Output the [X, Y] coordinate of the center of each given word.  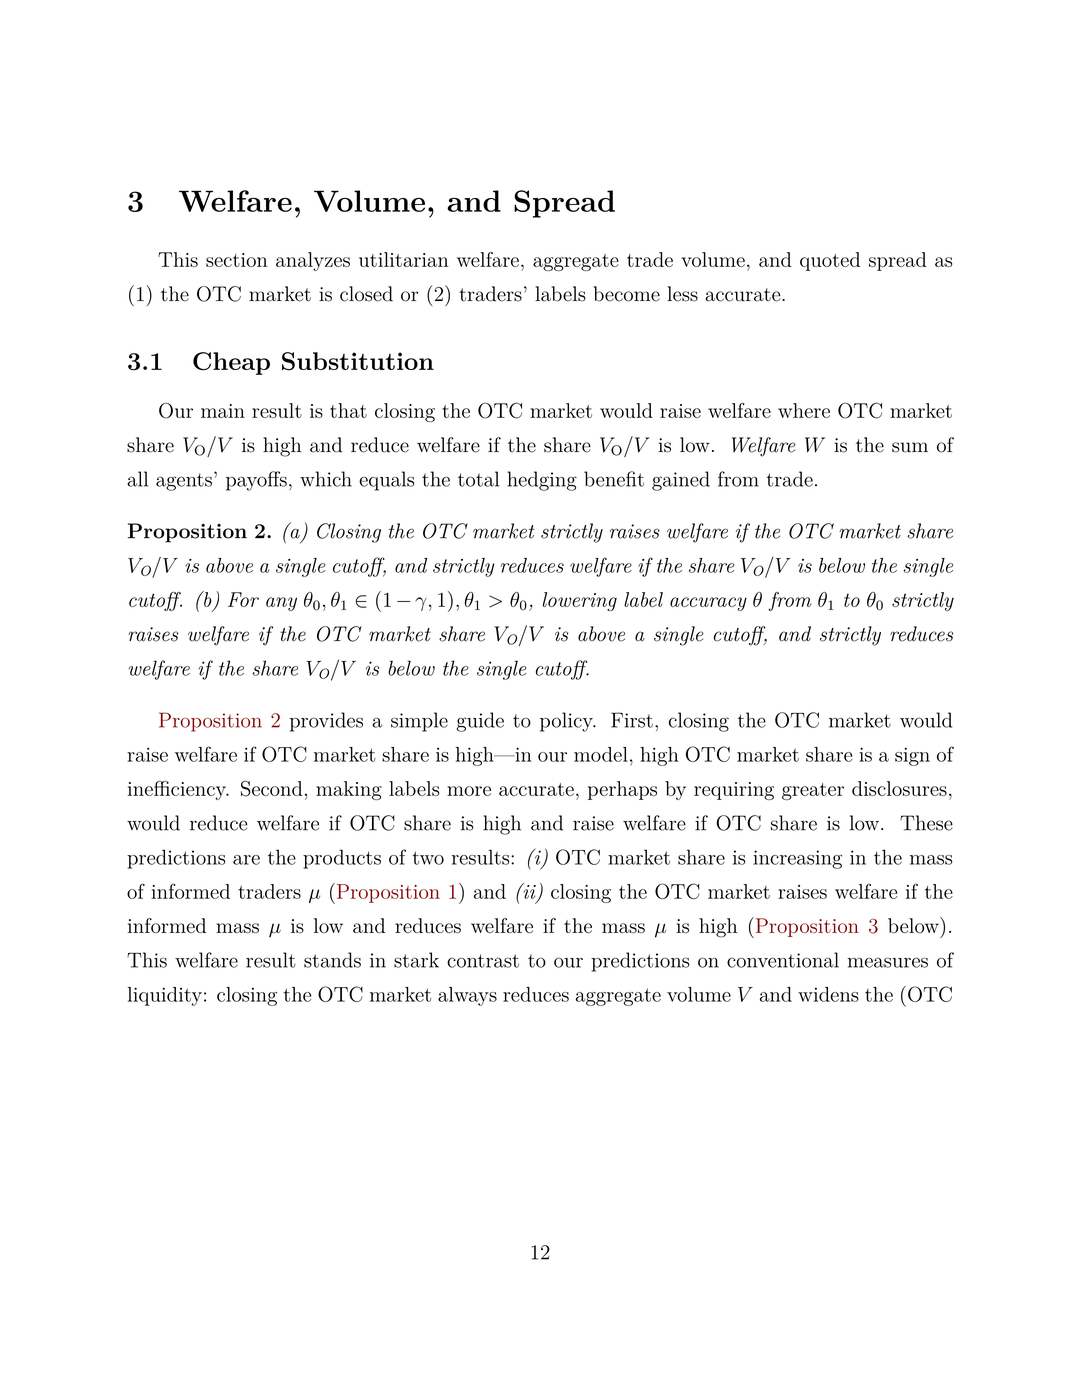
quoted [830, 261]
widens [828, 994]
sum [910, 447]
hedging [542, 481]
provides [326, 722]
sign [912, 756]
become [626, 294]
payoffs [256, 481]
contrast [483, 961]
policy [567, 722]
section [237, 260]
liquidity [165, 996]
